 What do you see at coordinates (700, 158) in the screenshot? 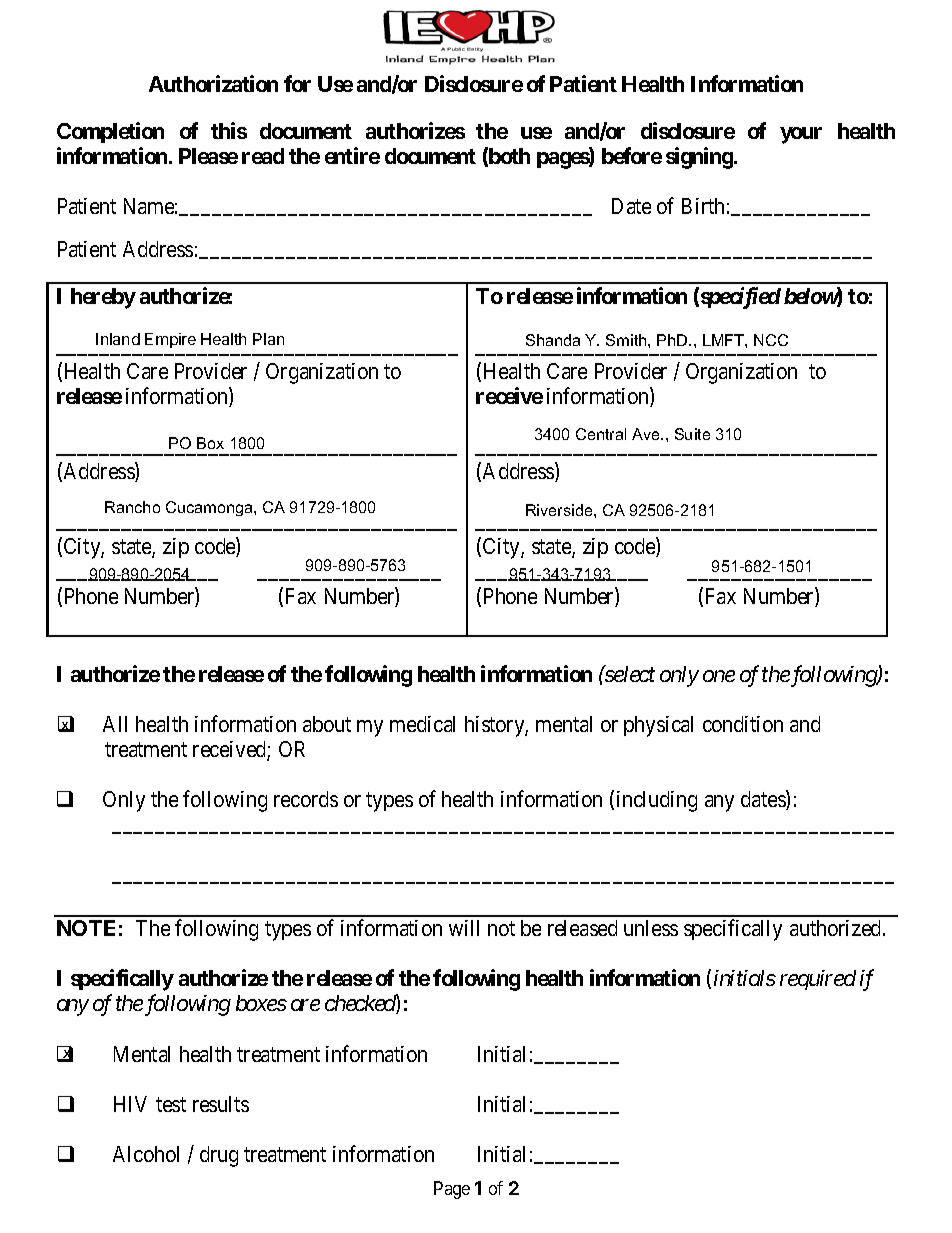
I see `signing` at bounding box center [700, 158].
